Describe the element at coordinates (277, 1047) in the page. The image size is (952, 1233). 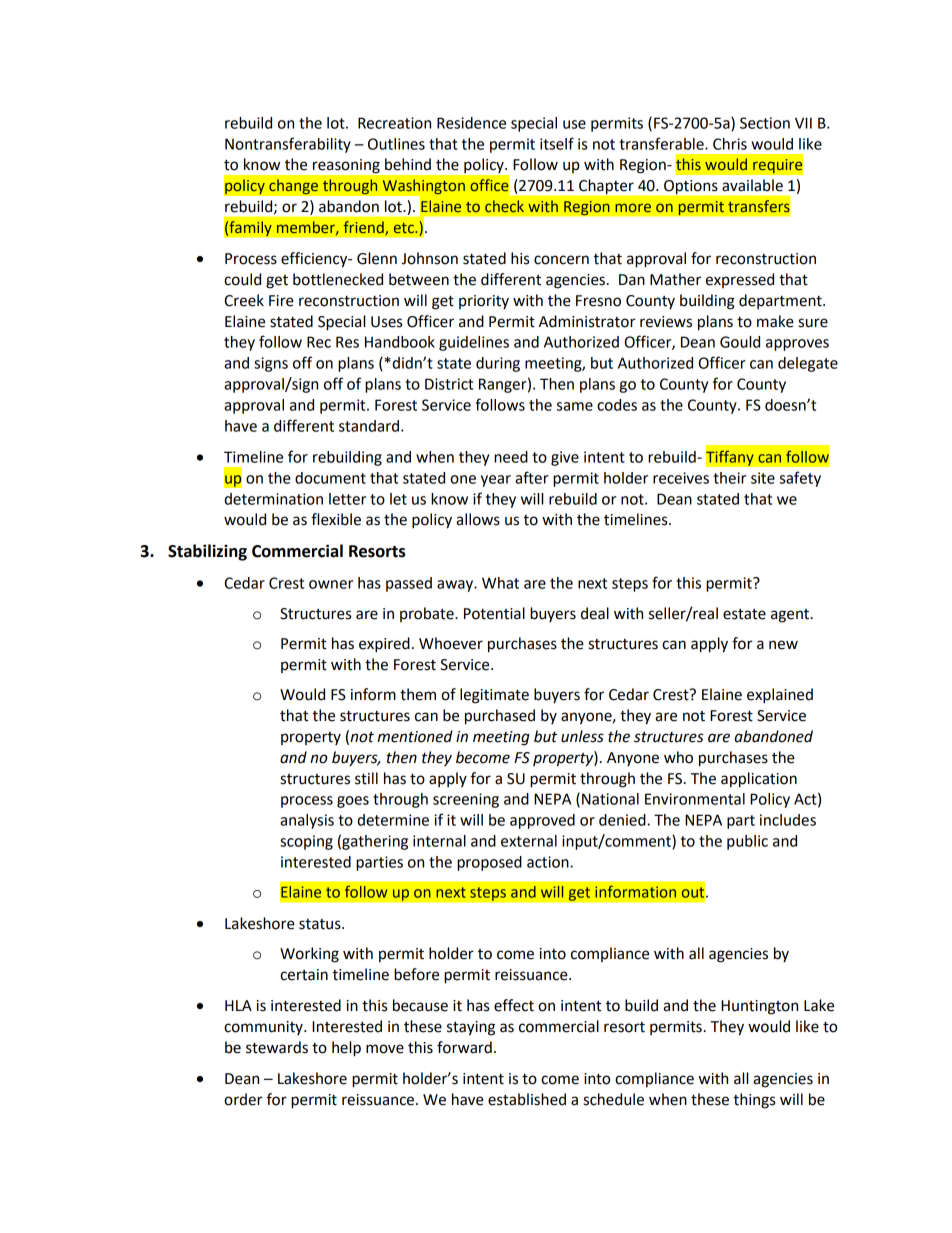
I see `stewards` at that location.
